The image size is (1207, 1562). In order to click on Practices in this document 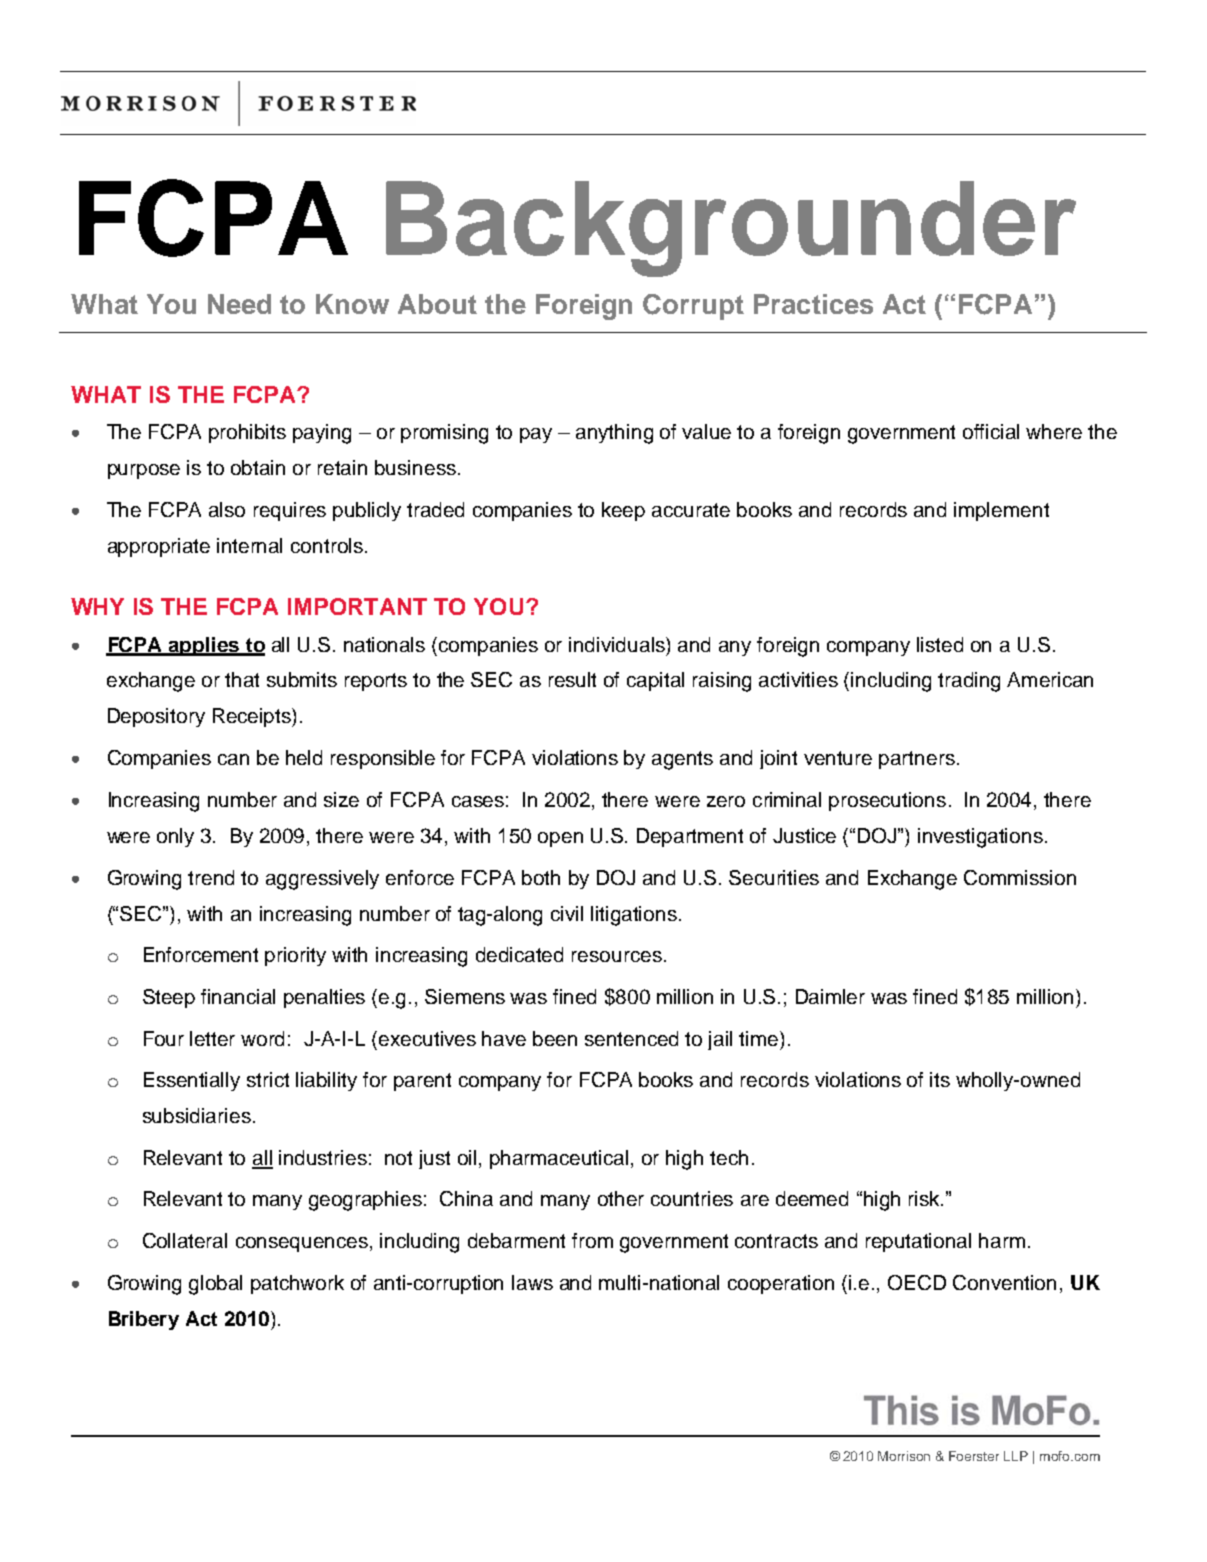, I will do `click(813, 304)`.
